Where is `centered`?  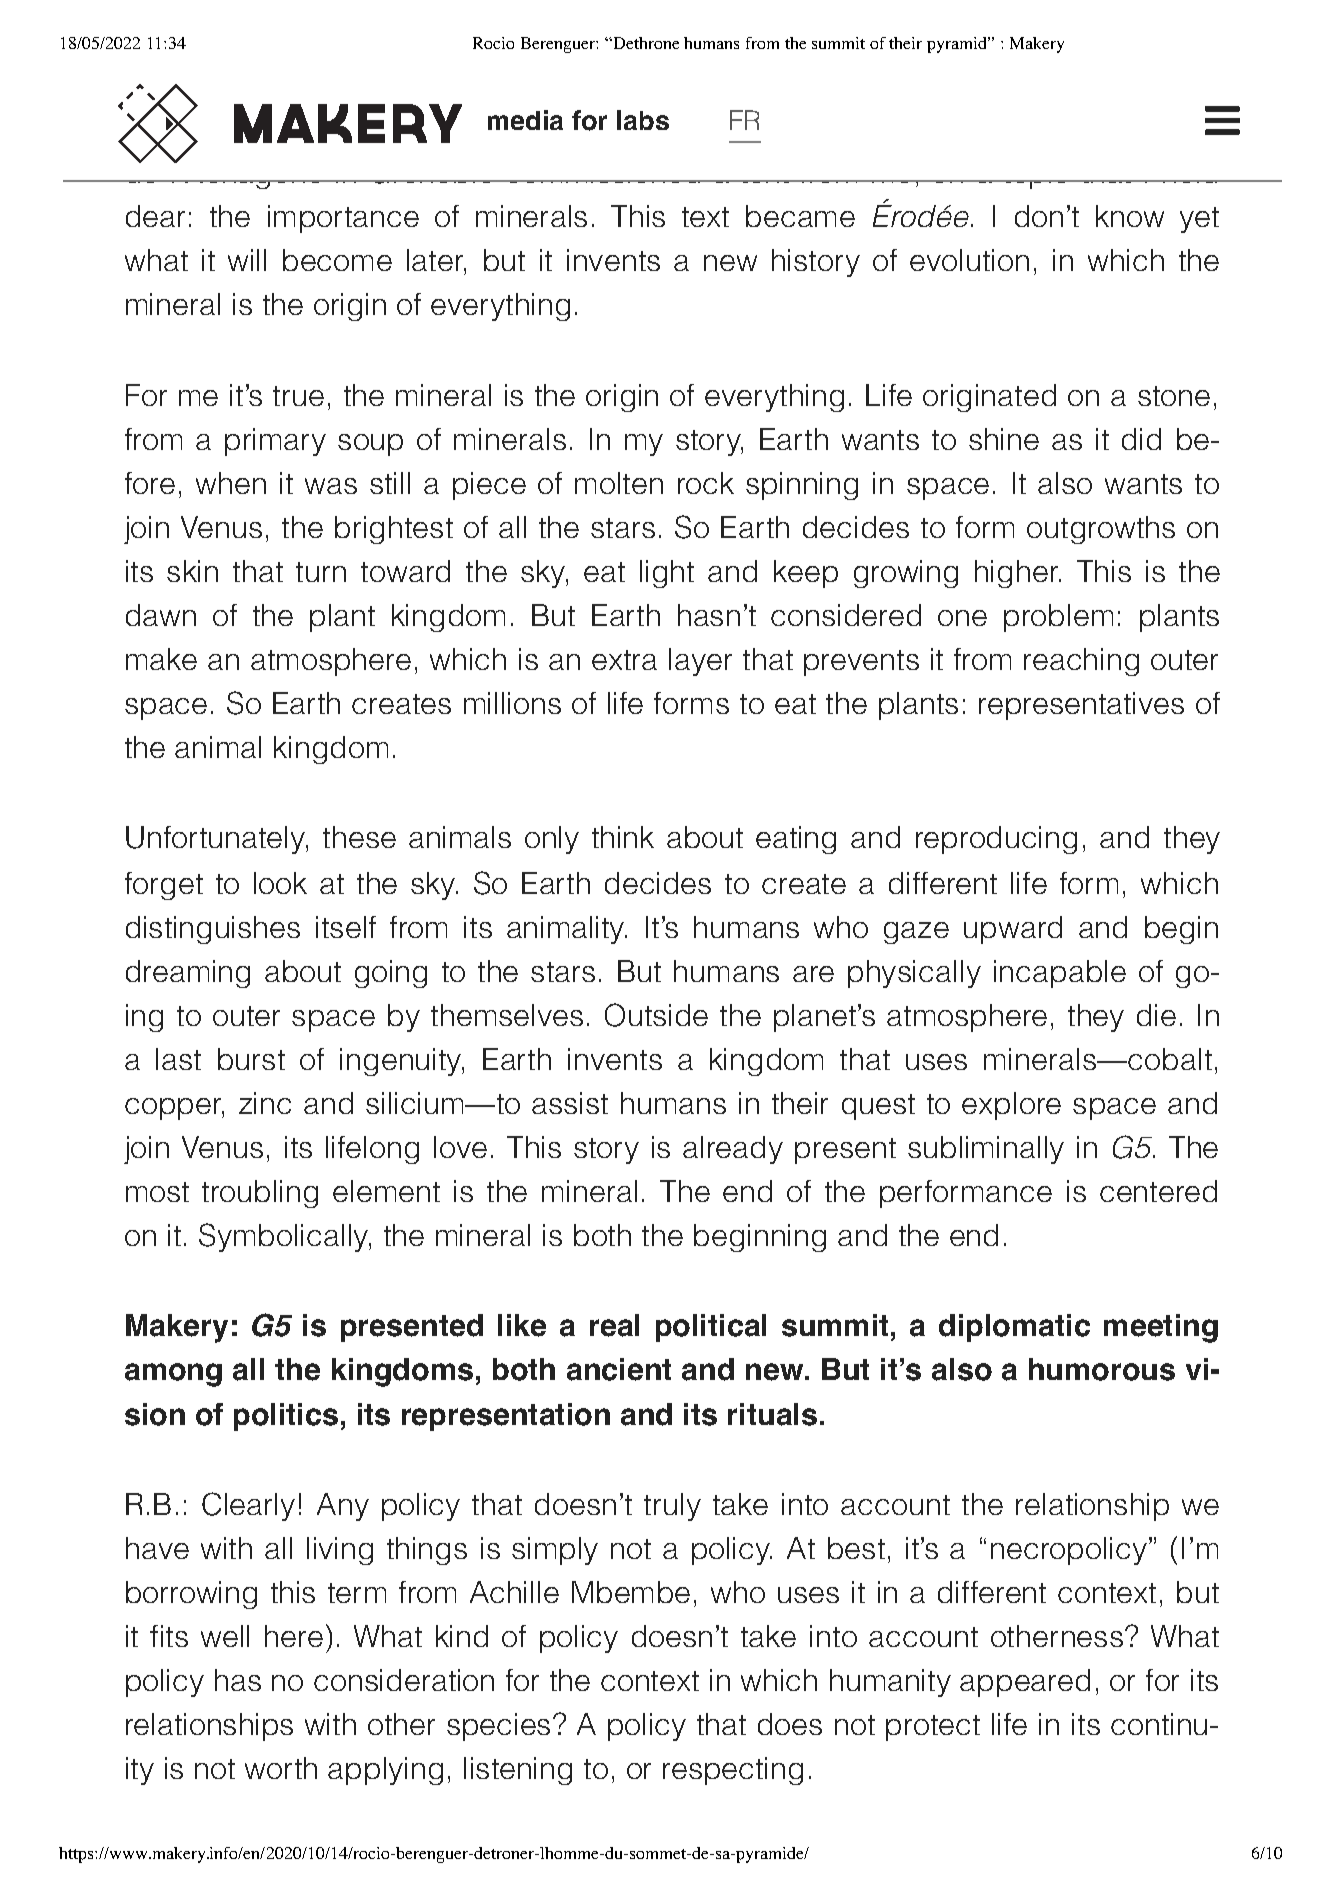 centered is located at coordinates (1158, 1191).
